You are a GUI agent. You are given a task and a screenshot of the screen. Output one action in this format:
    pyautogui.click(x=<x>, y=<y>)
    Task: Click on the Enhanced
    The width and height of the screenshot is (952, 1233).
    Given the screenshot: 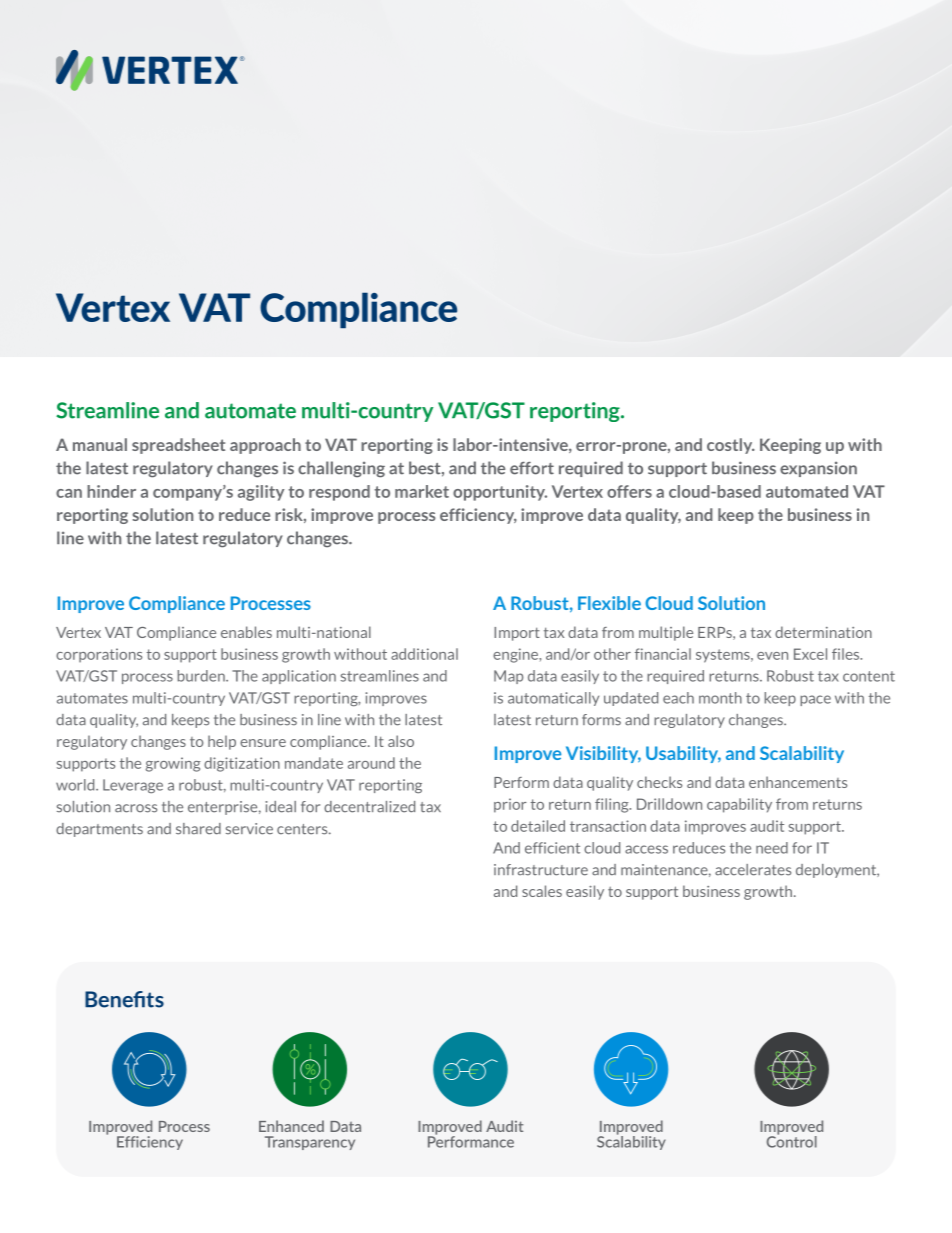 What is the action you would take?
    pyautogui.click(x=291, y=1126)
